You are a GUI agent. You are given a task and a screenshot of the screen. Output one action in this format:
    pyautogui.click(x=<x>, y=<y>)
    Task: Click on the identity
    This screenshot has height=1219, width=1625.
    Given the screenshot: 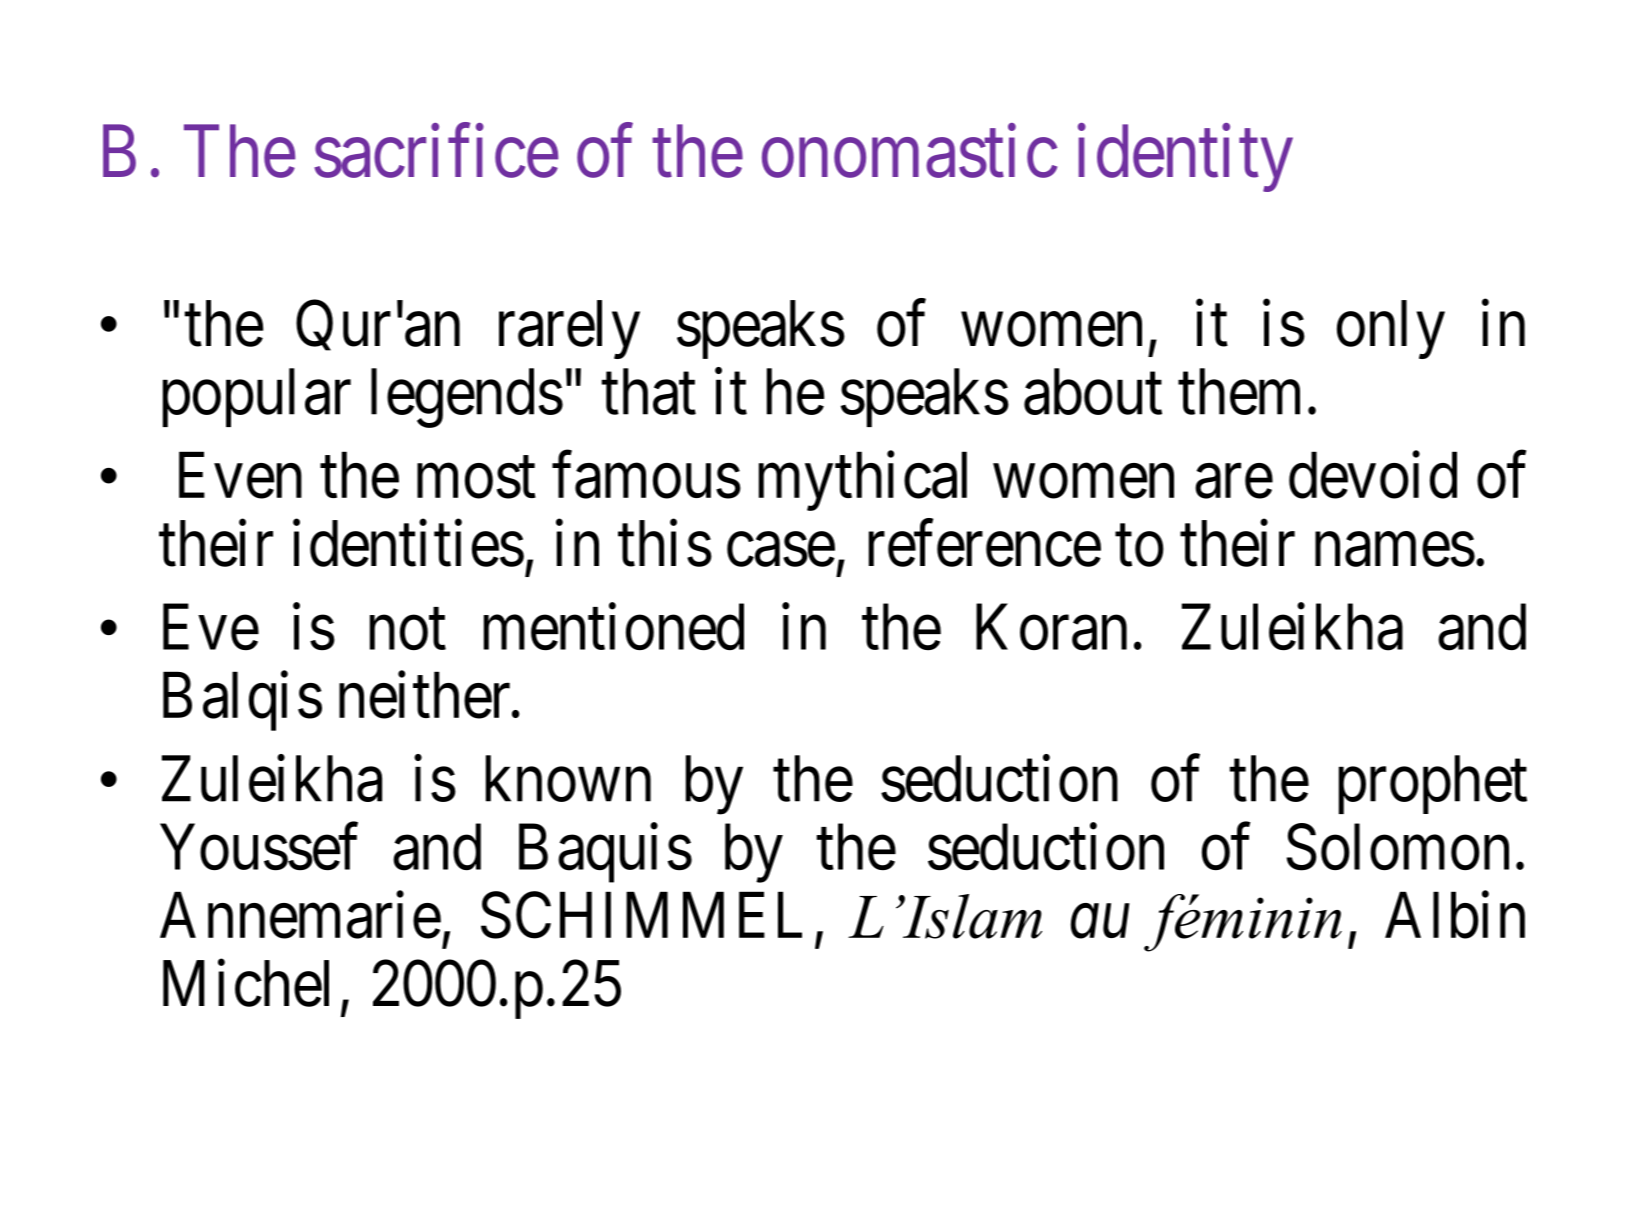 What is the action you would take?
    pyautogui.click(x=1185, y=158)
